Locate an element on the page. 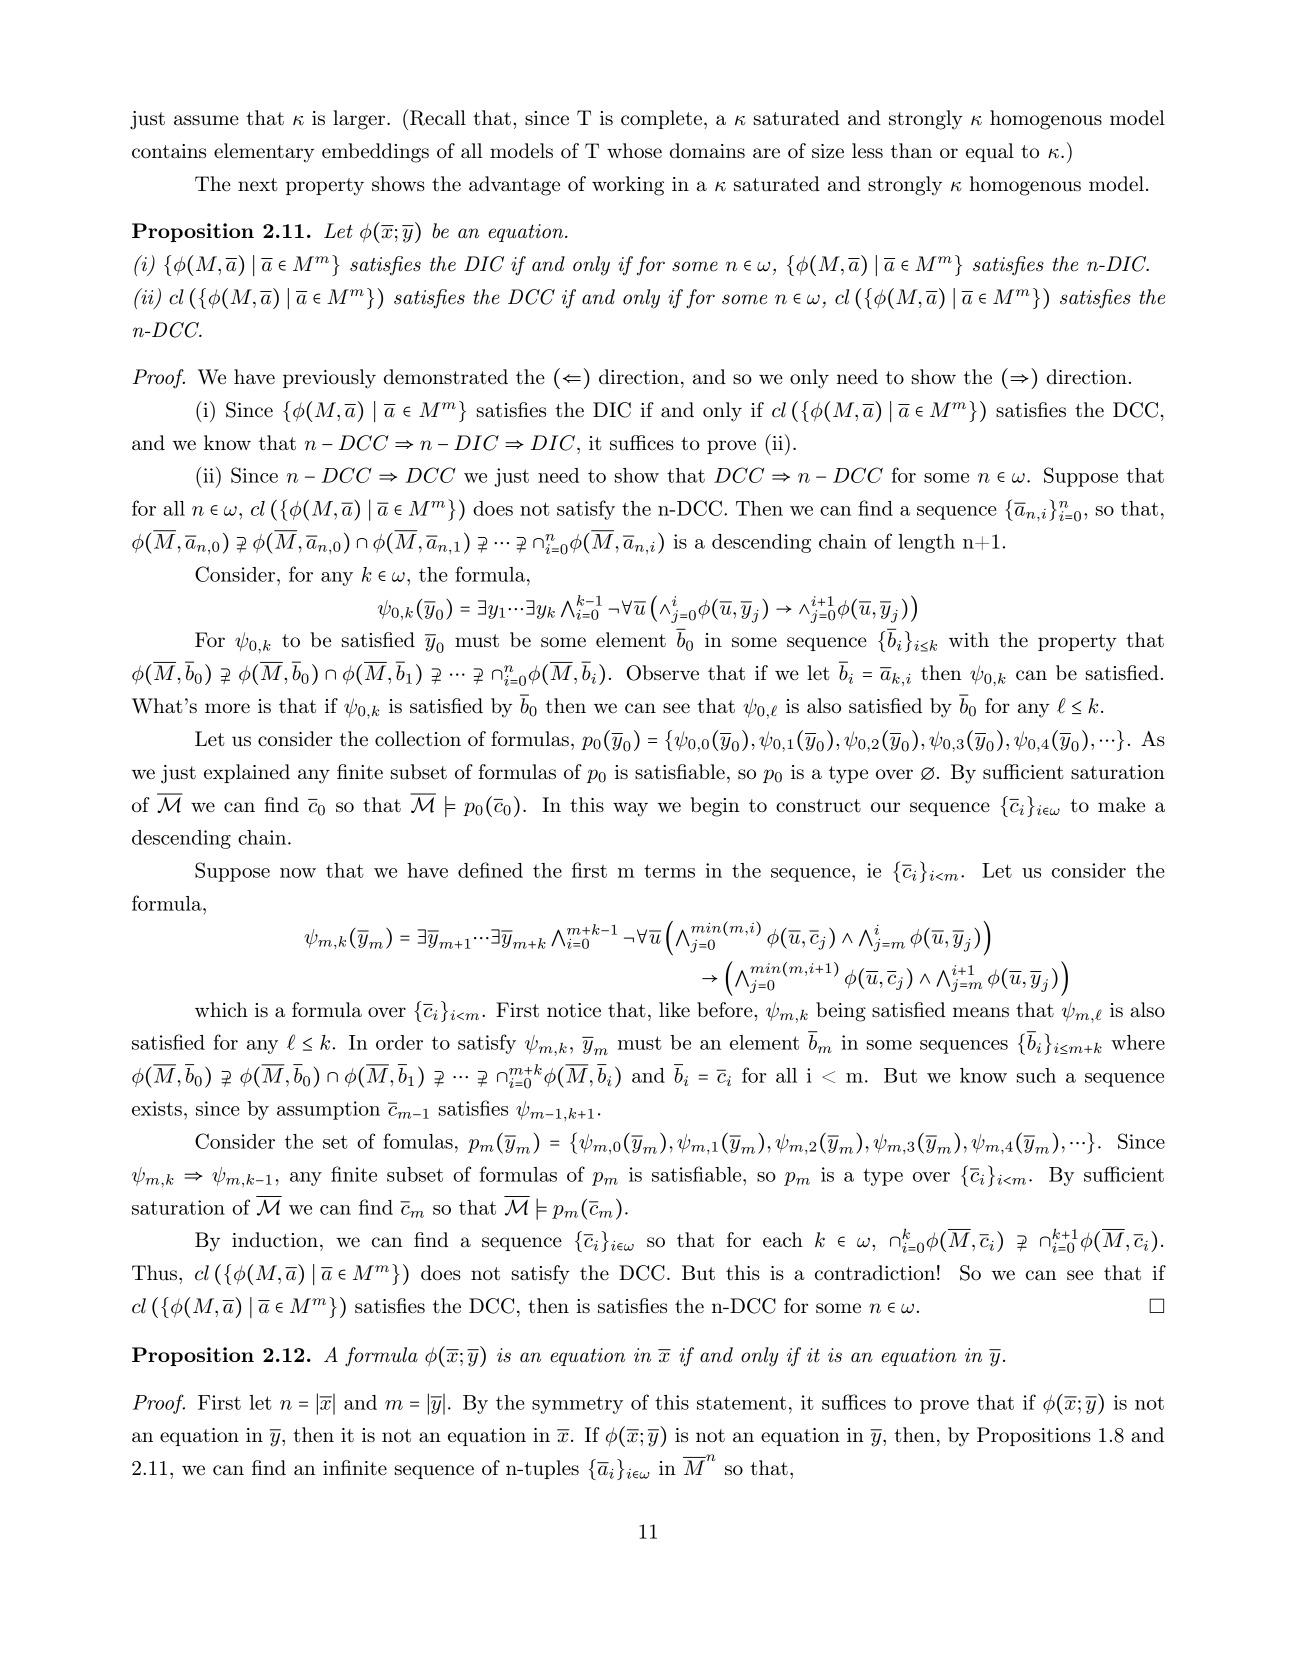  Thus is located at coordinates (154, 1273).
